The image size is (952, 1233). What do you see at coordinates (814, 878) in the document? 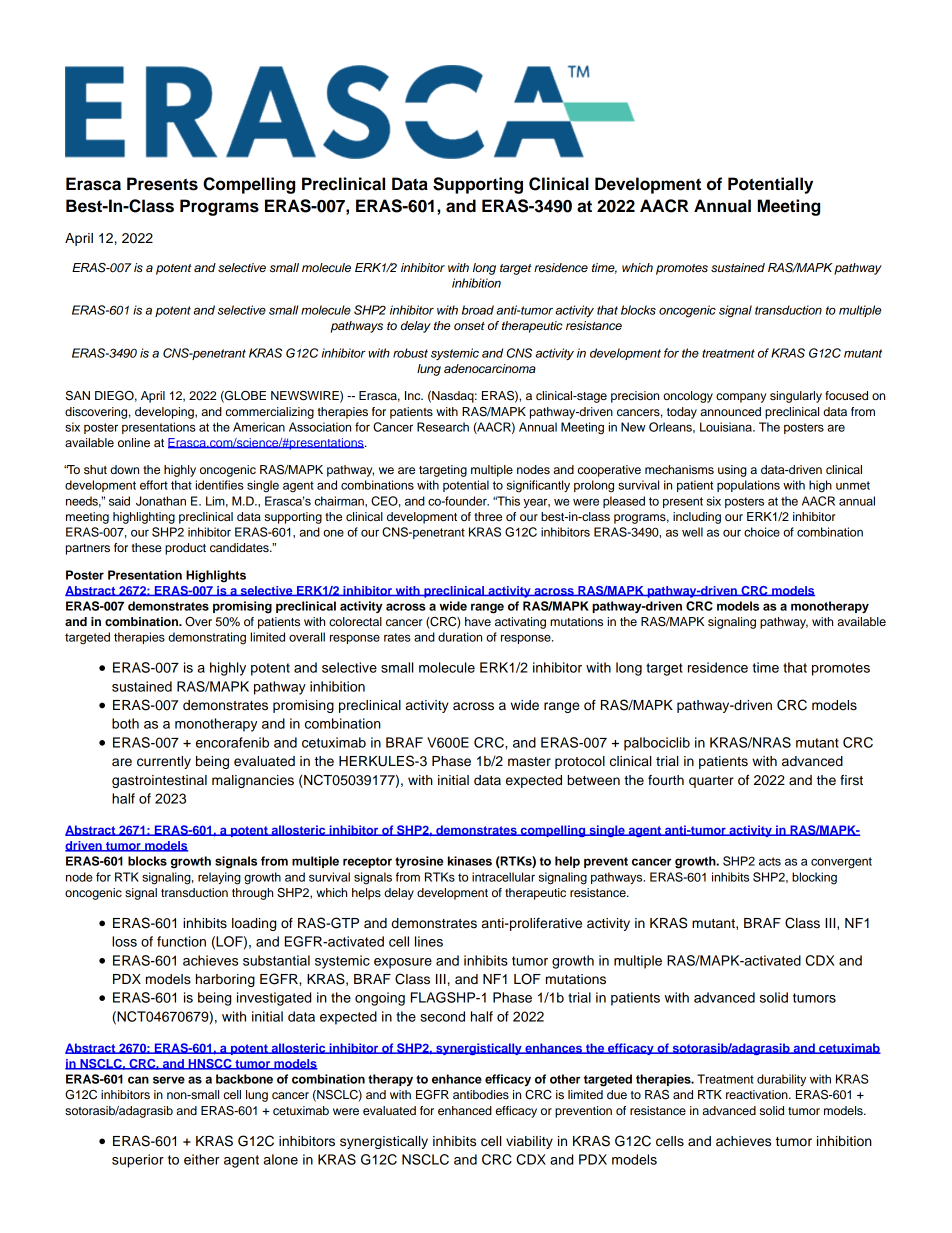
I see `blocking` at bounding box center [814, 878].
